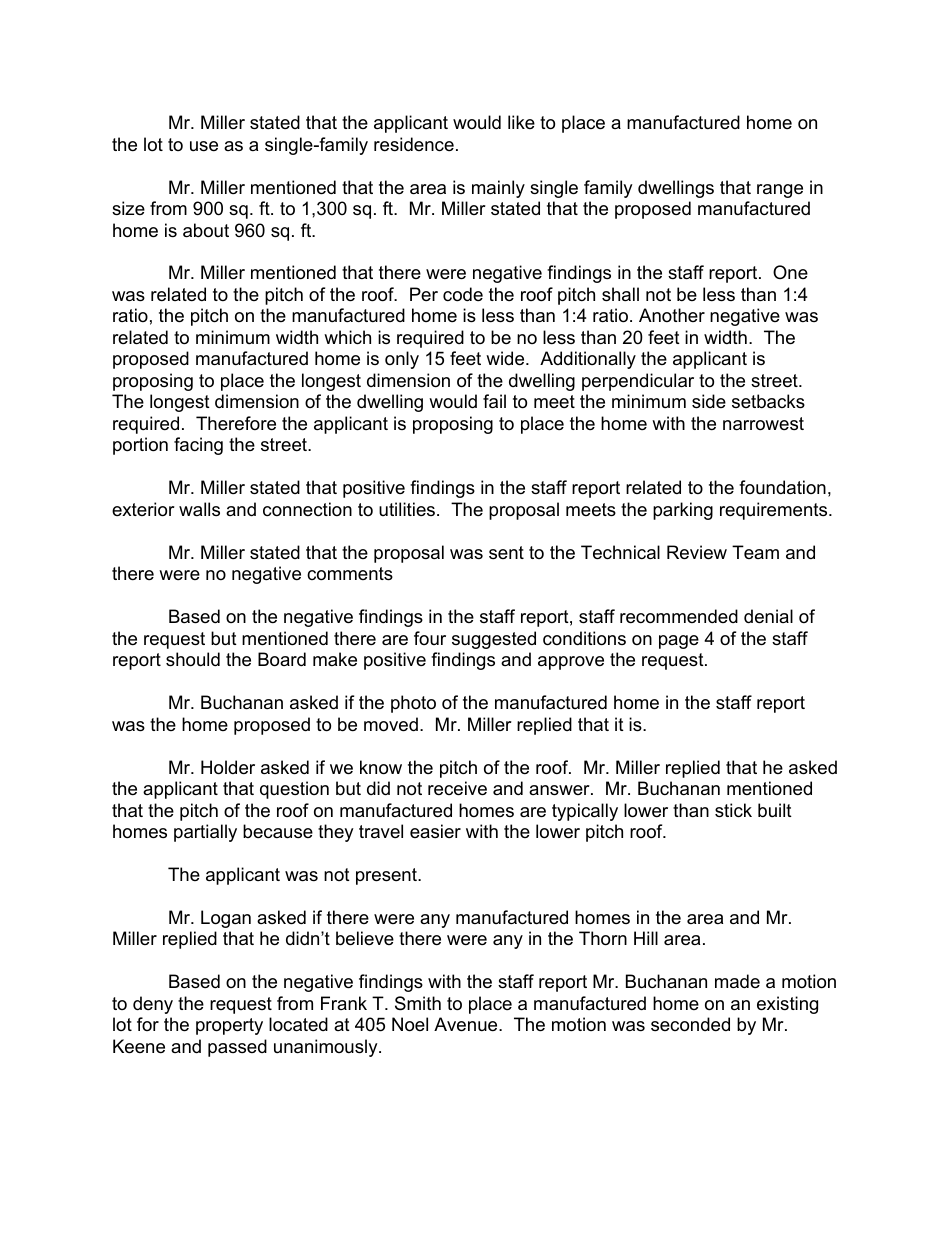 The width and height of the screenshot is (952, 1233). Describe the element at coordinates (505, 358) in the screenshot. I see `wide` at that location.
